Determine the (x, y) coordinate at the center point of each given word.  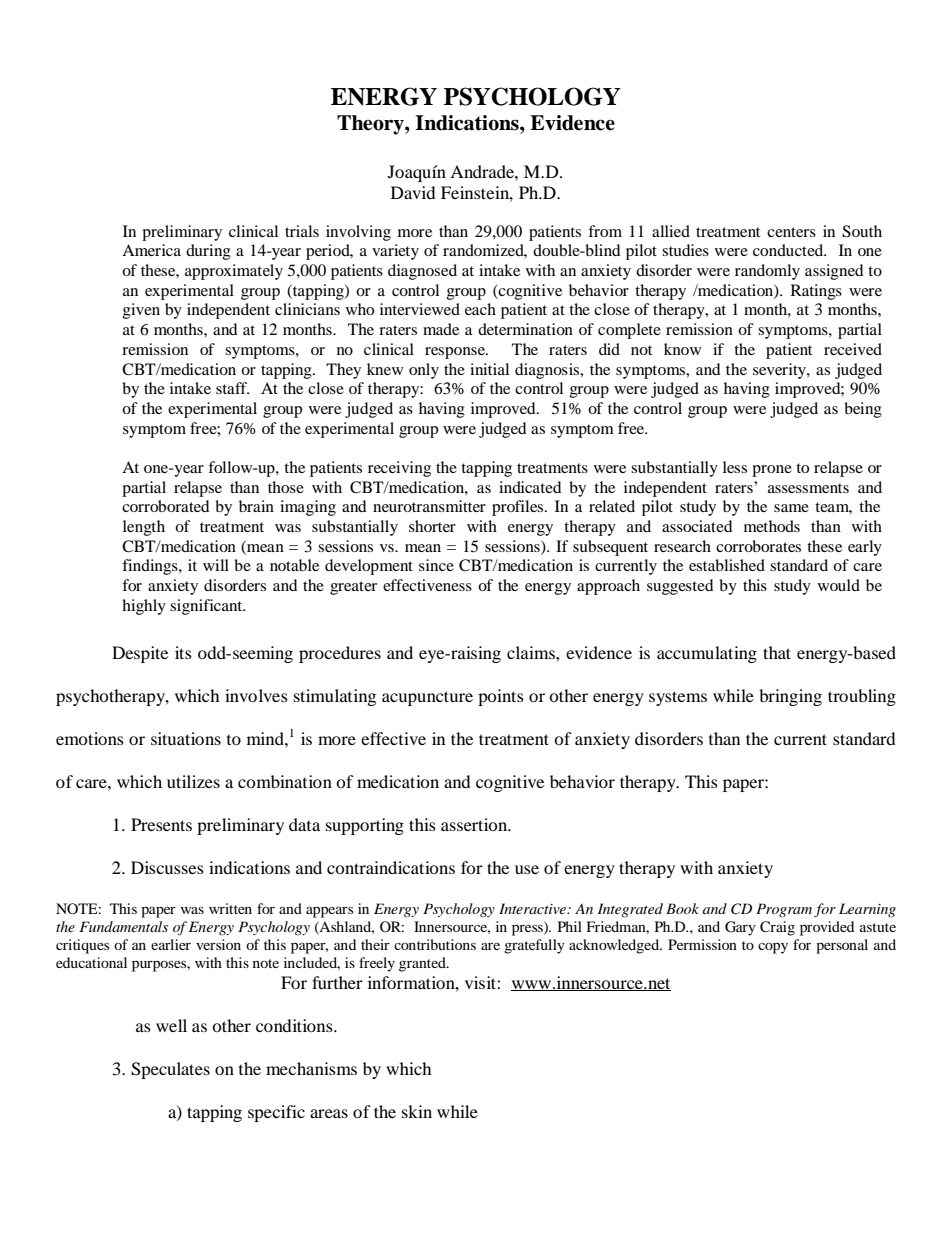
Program (784, 910)
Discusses (167, 867)
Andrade (483, 171)
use (527, 869)
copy (773, 948)
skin (417, 1111)
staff (232, 388)
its (183, 652)
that (777, 652)
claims (532, 652)
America (151, 250)
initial (489, 369)
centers (791, 232)
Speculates (170, 1070)
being (863, 410)
